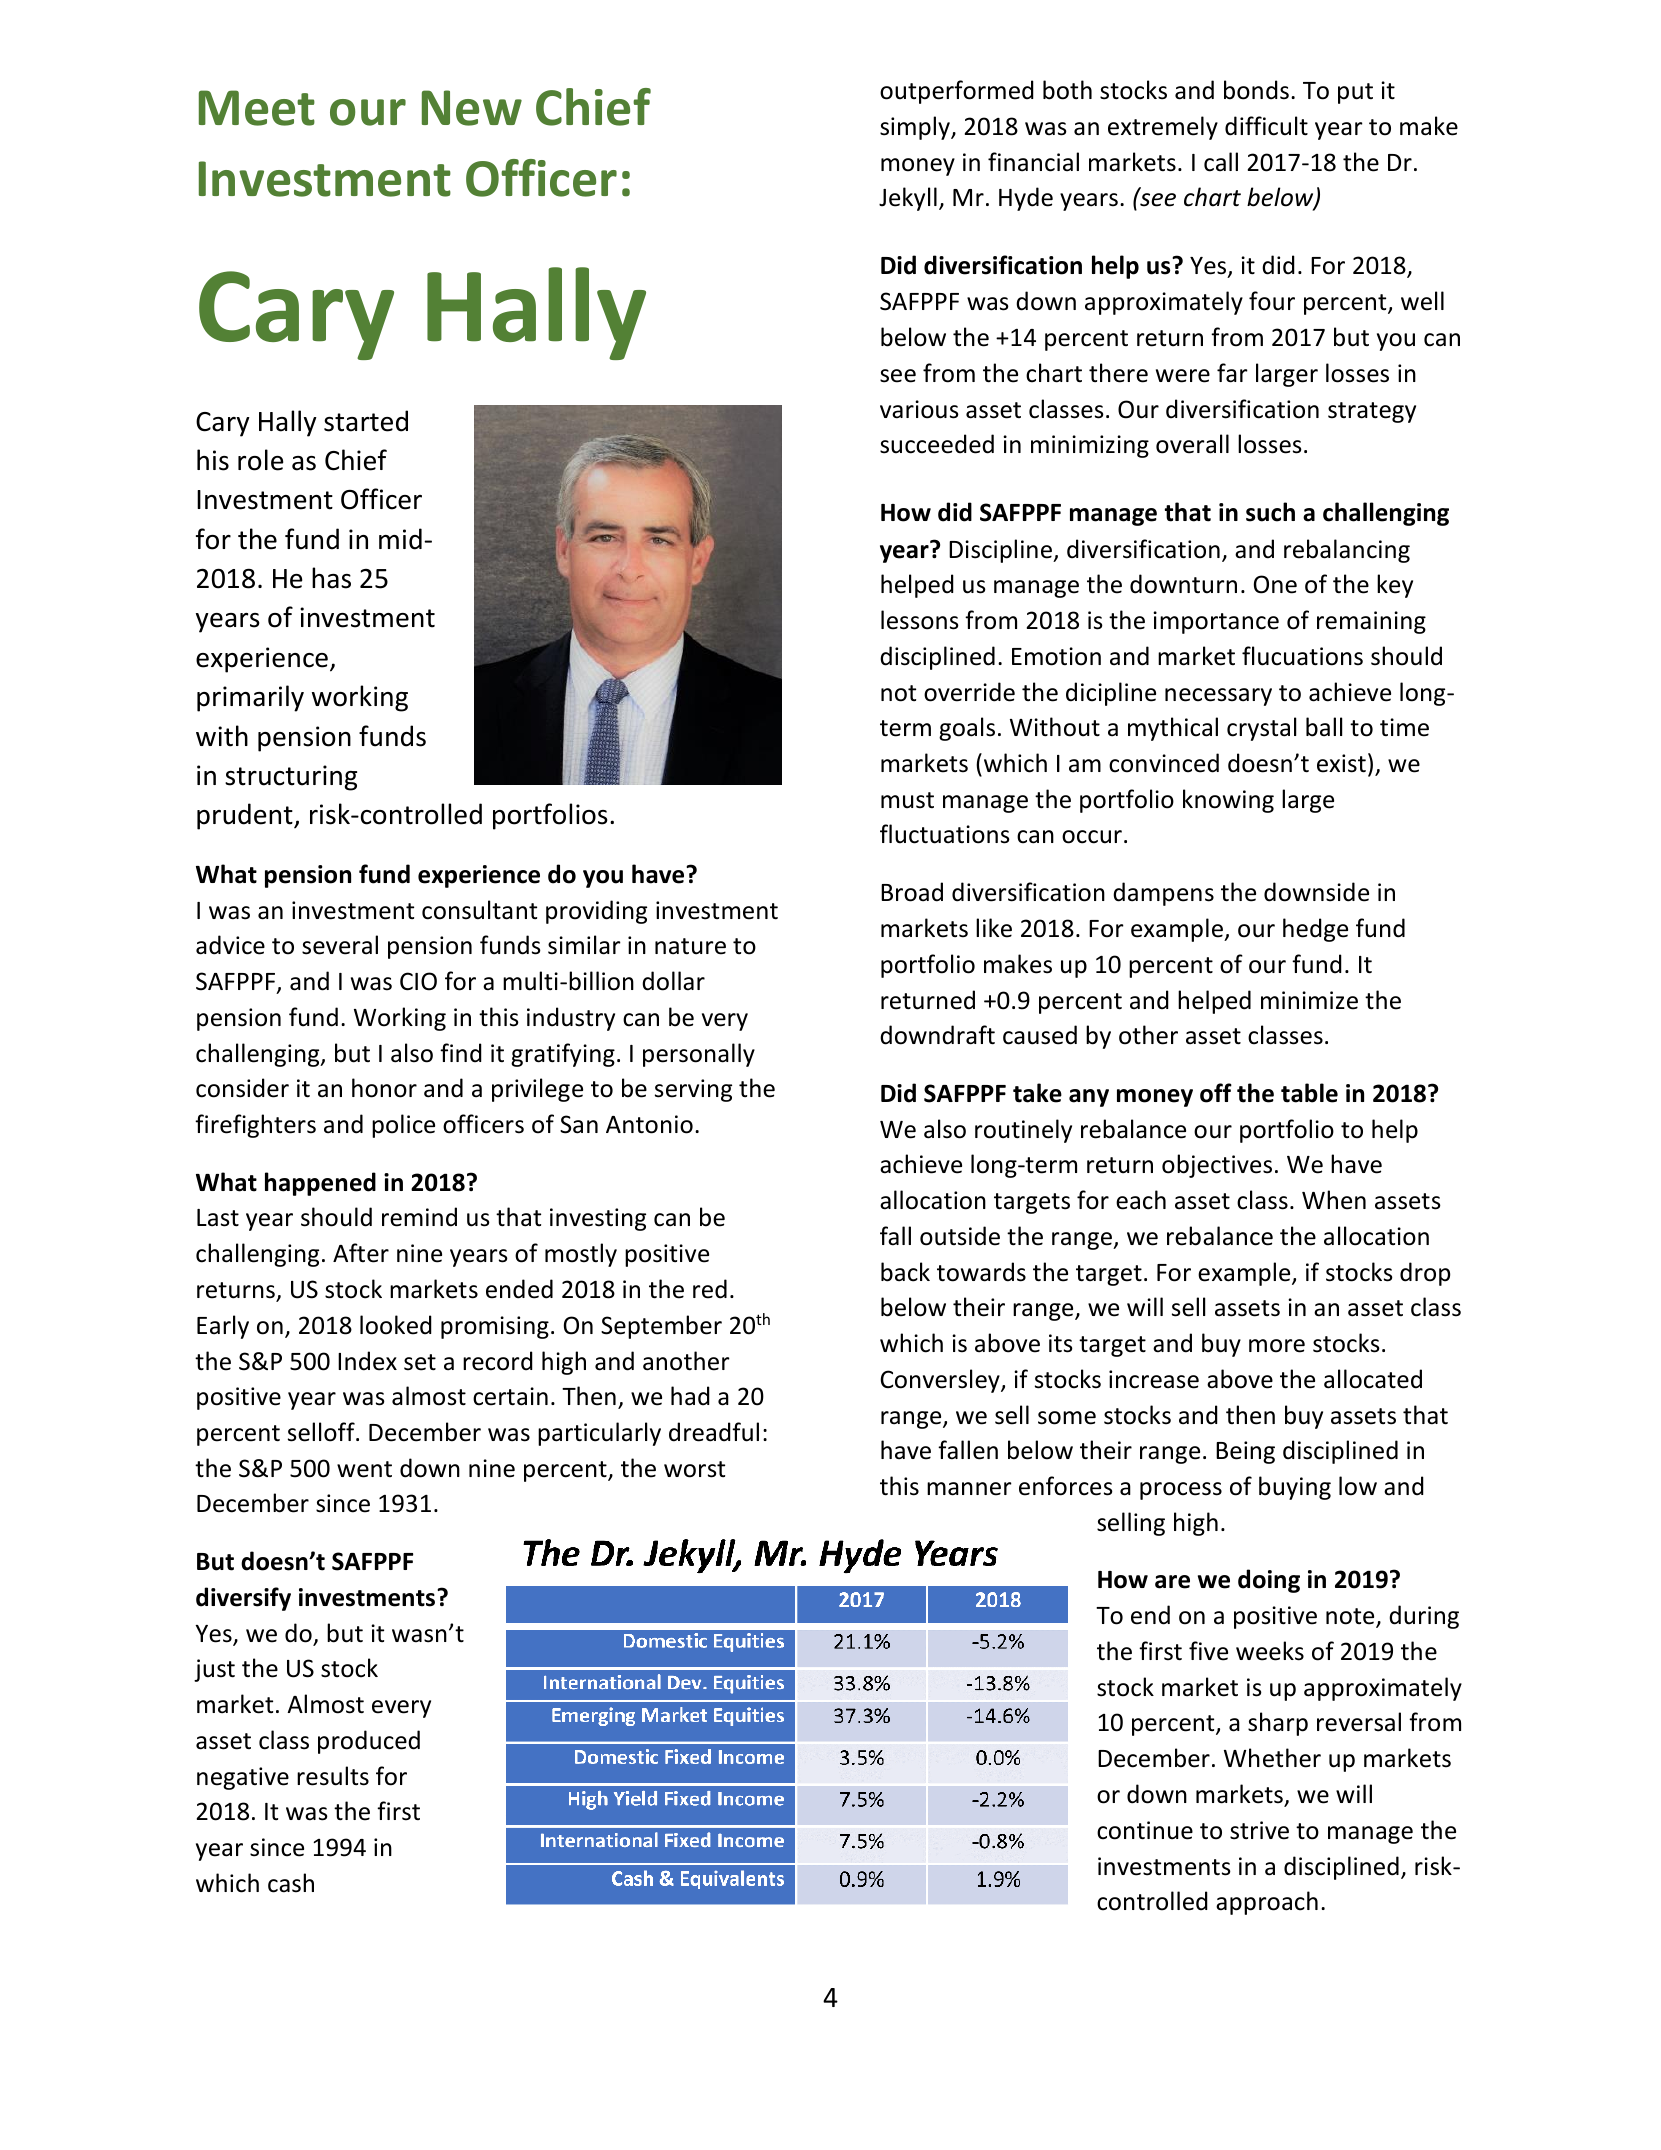 The height and width of the image is (2150, 1661). I want to click on continue, so click(1145, 1830).
